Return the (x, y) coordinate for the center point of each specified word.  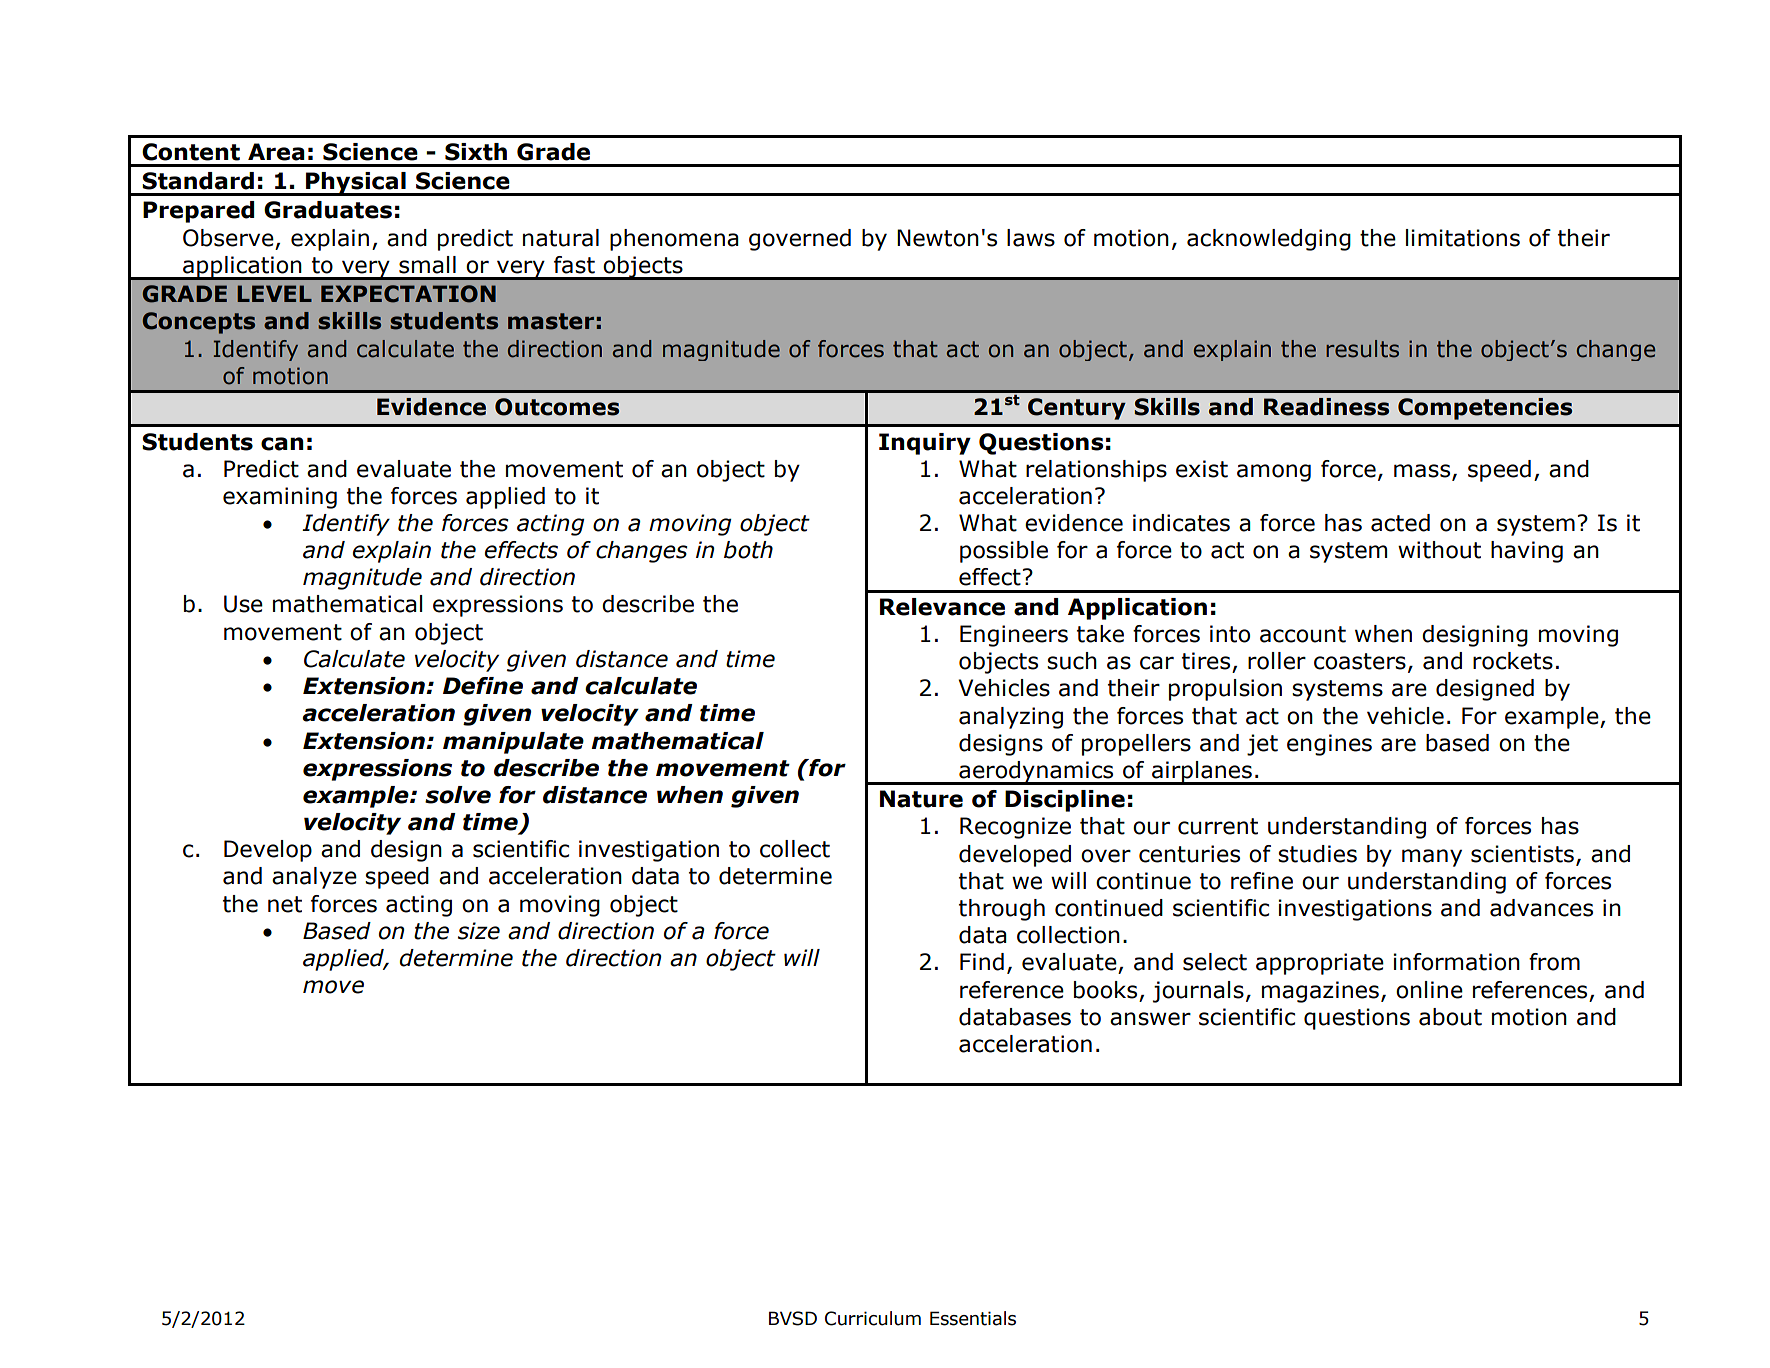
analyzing (1011, 718)
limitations (1463, 238)
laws (1031, 238)
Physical (356, 184)
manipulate (513, 743)
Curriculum (873, 1318)
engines (1329, 745)
